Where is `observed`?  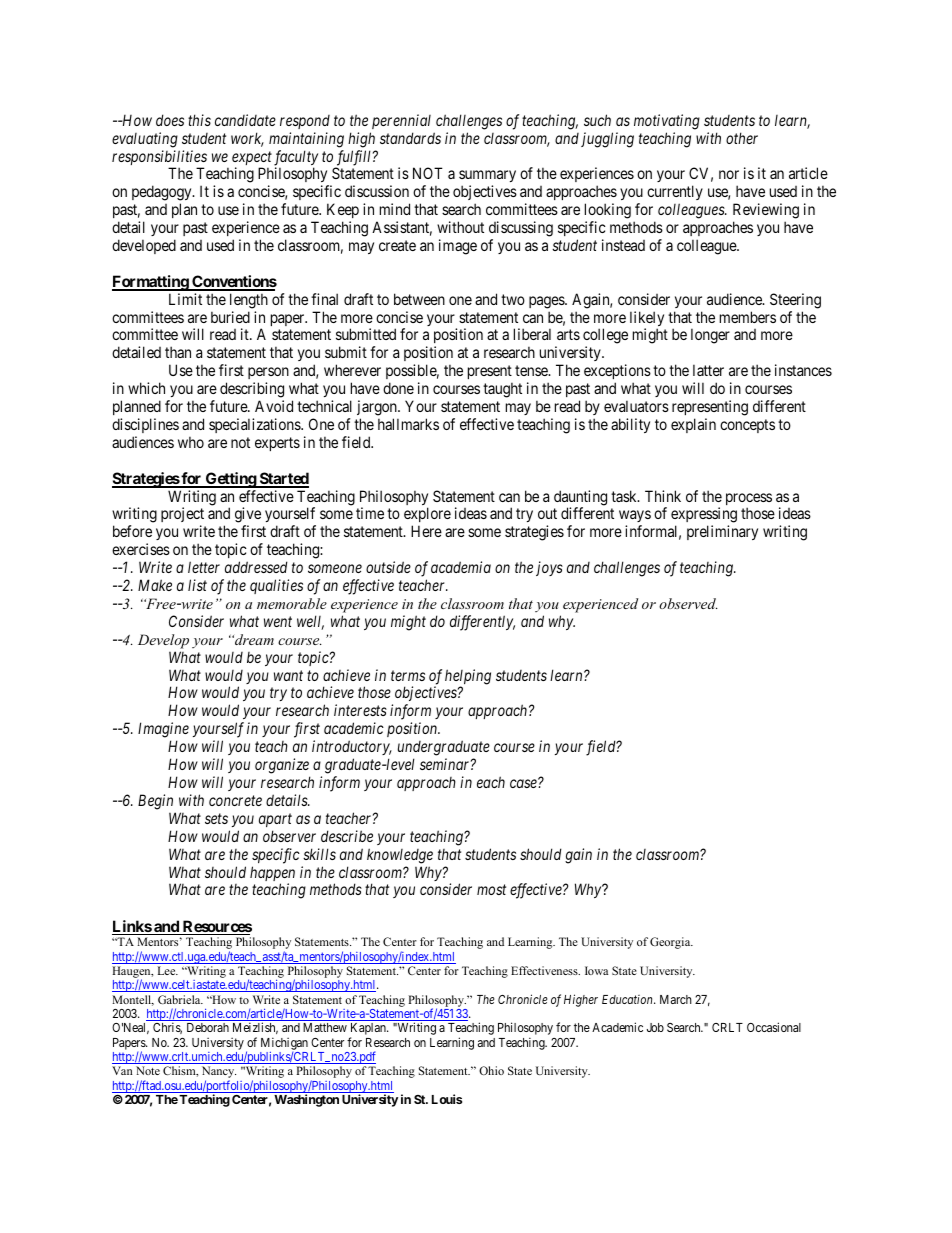 observed is located at coordinates (688, 603).
